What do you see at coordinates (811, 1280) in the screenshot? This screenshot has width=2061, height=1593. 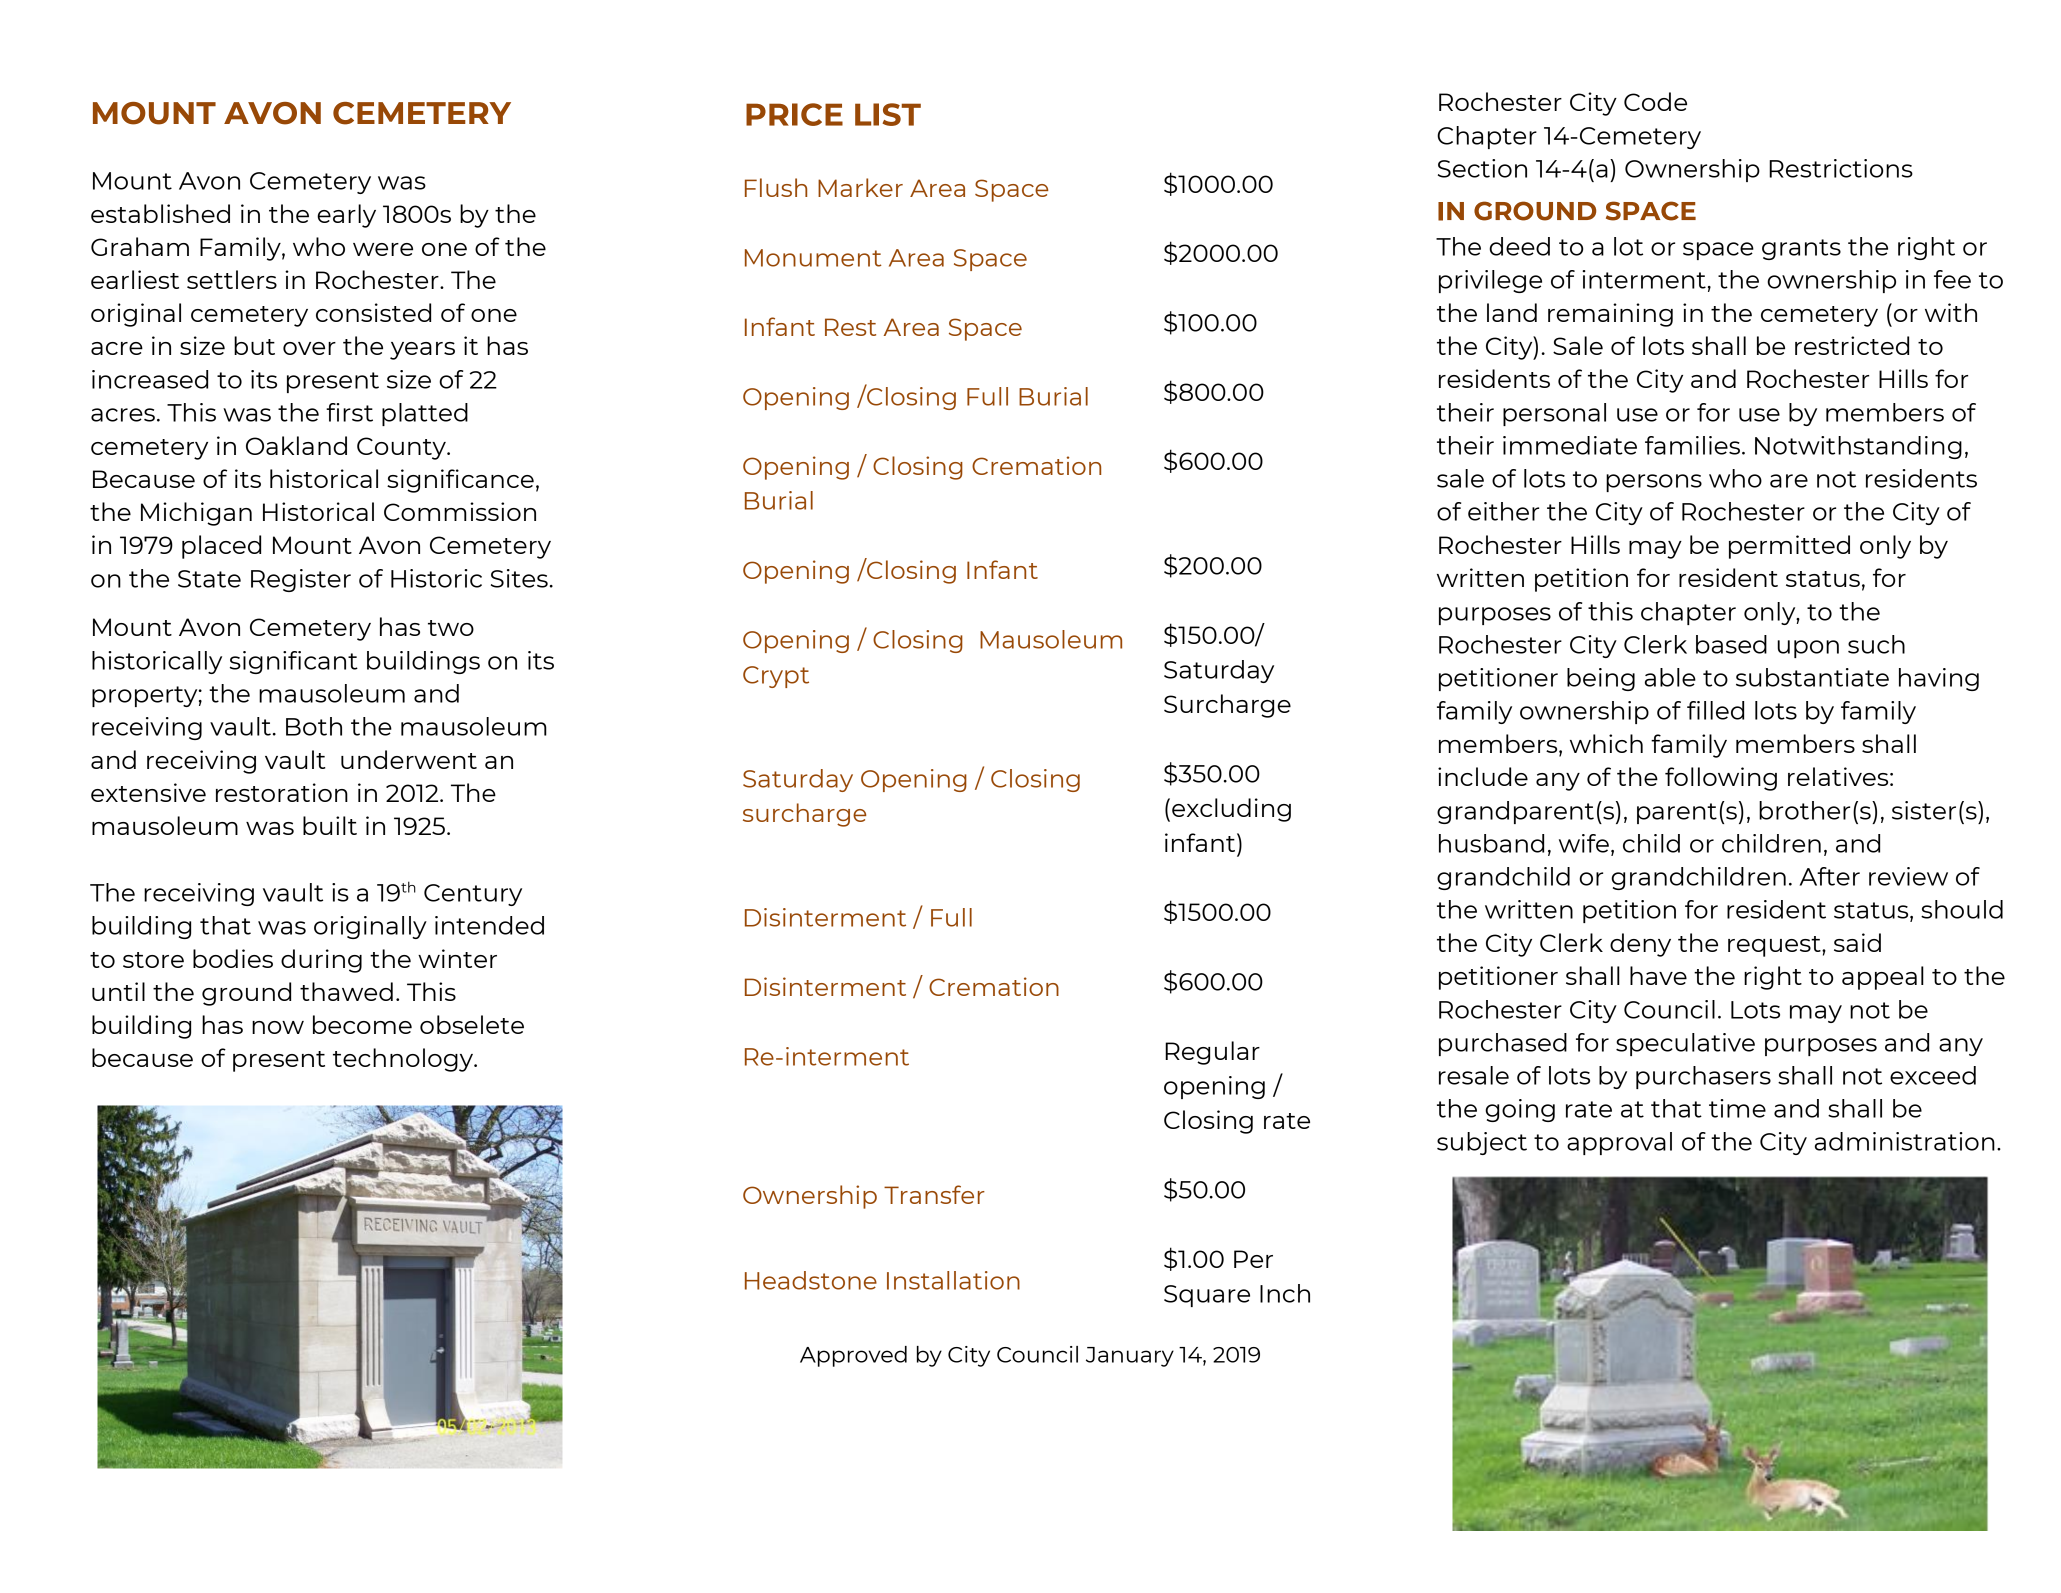 I see `Headstone` at bounding box center [811, 1280].
